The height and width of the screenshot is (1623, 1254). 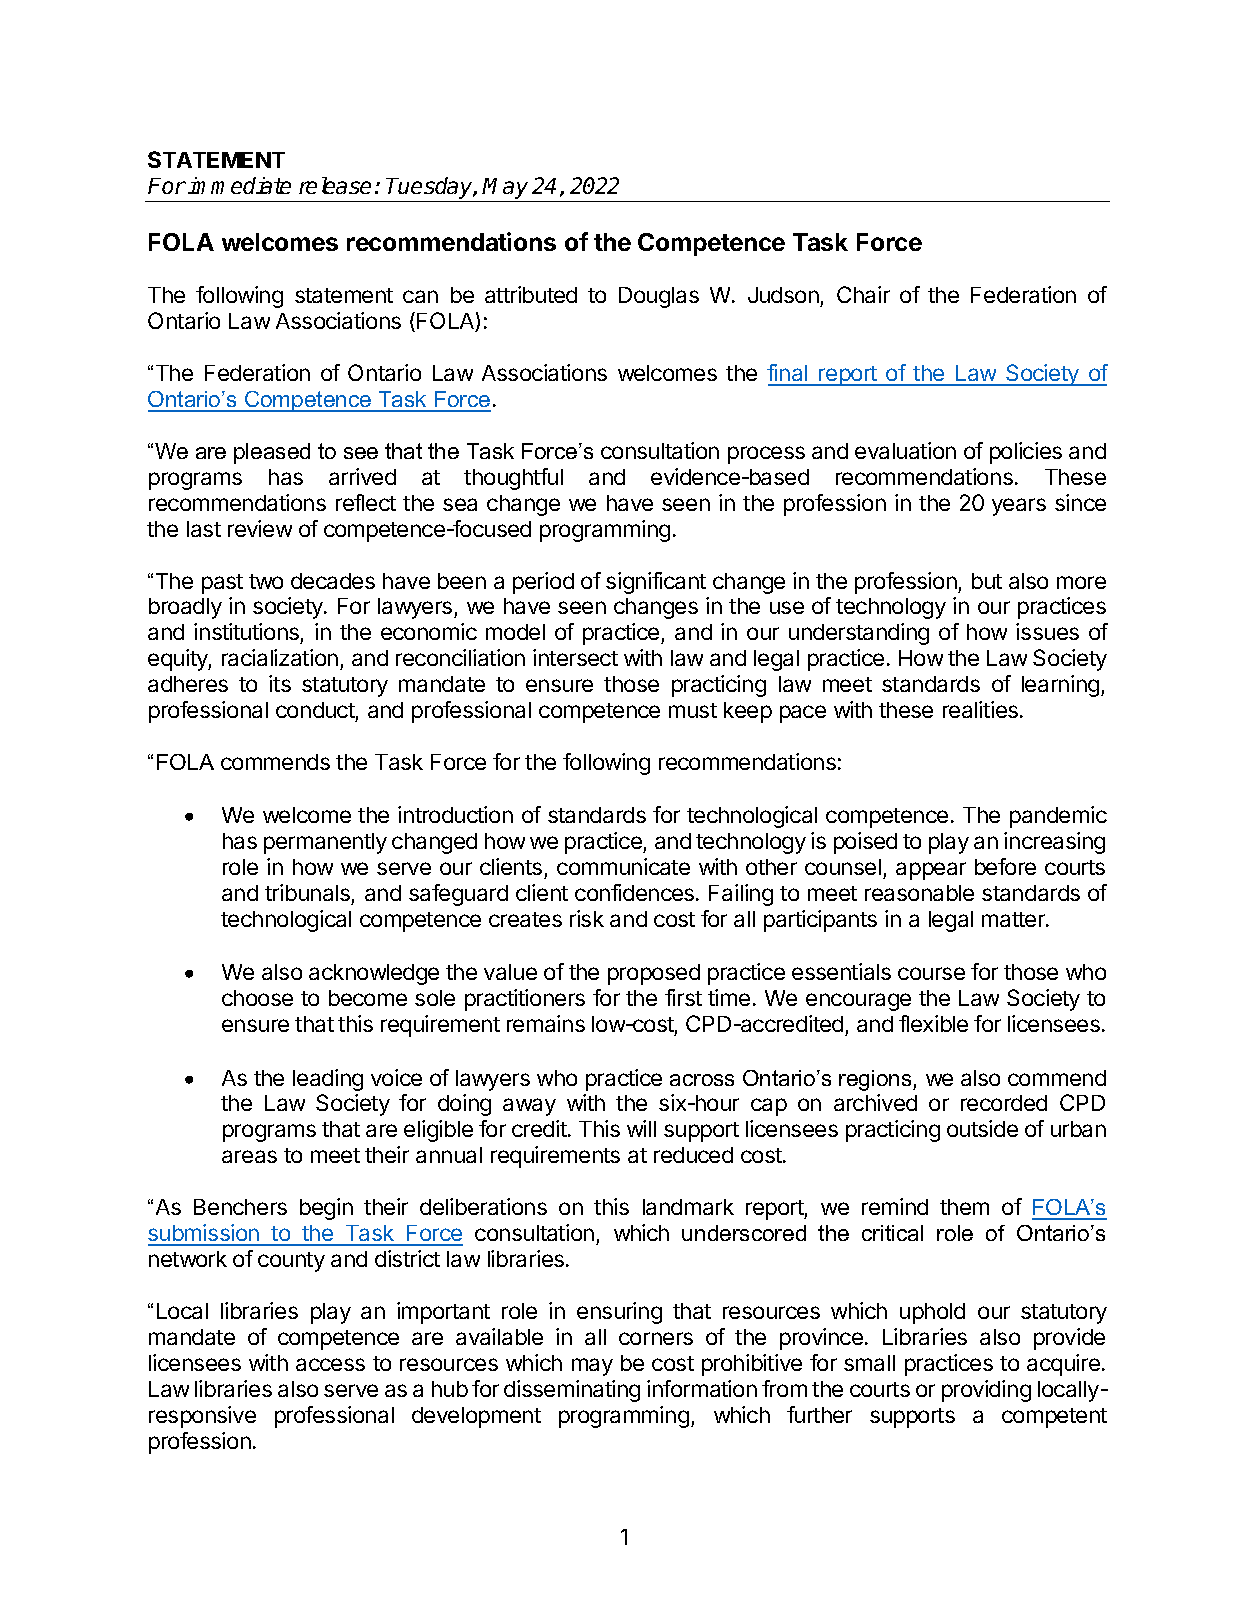 I want to click on providing, so click(x=986, y=1391).
